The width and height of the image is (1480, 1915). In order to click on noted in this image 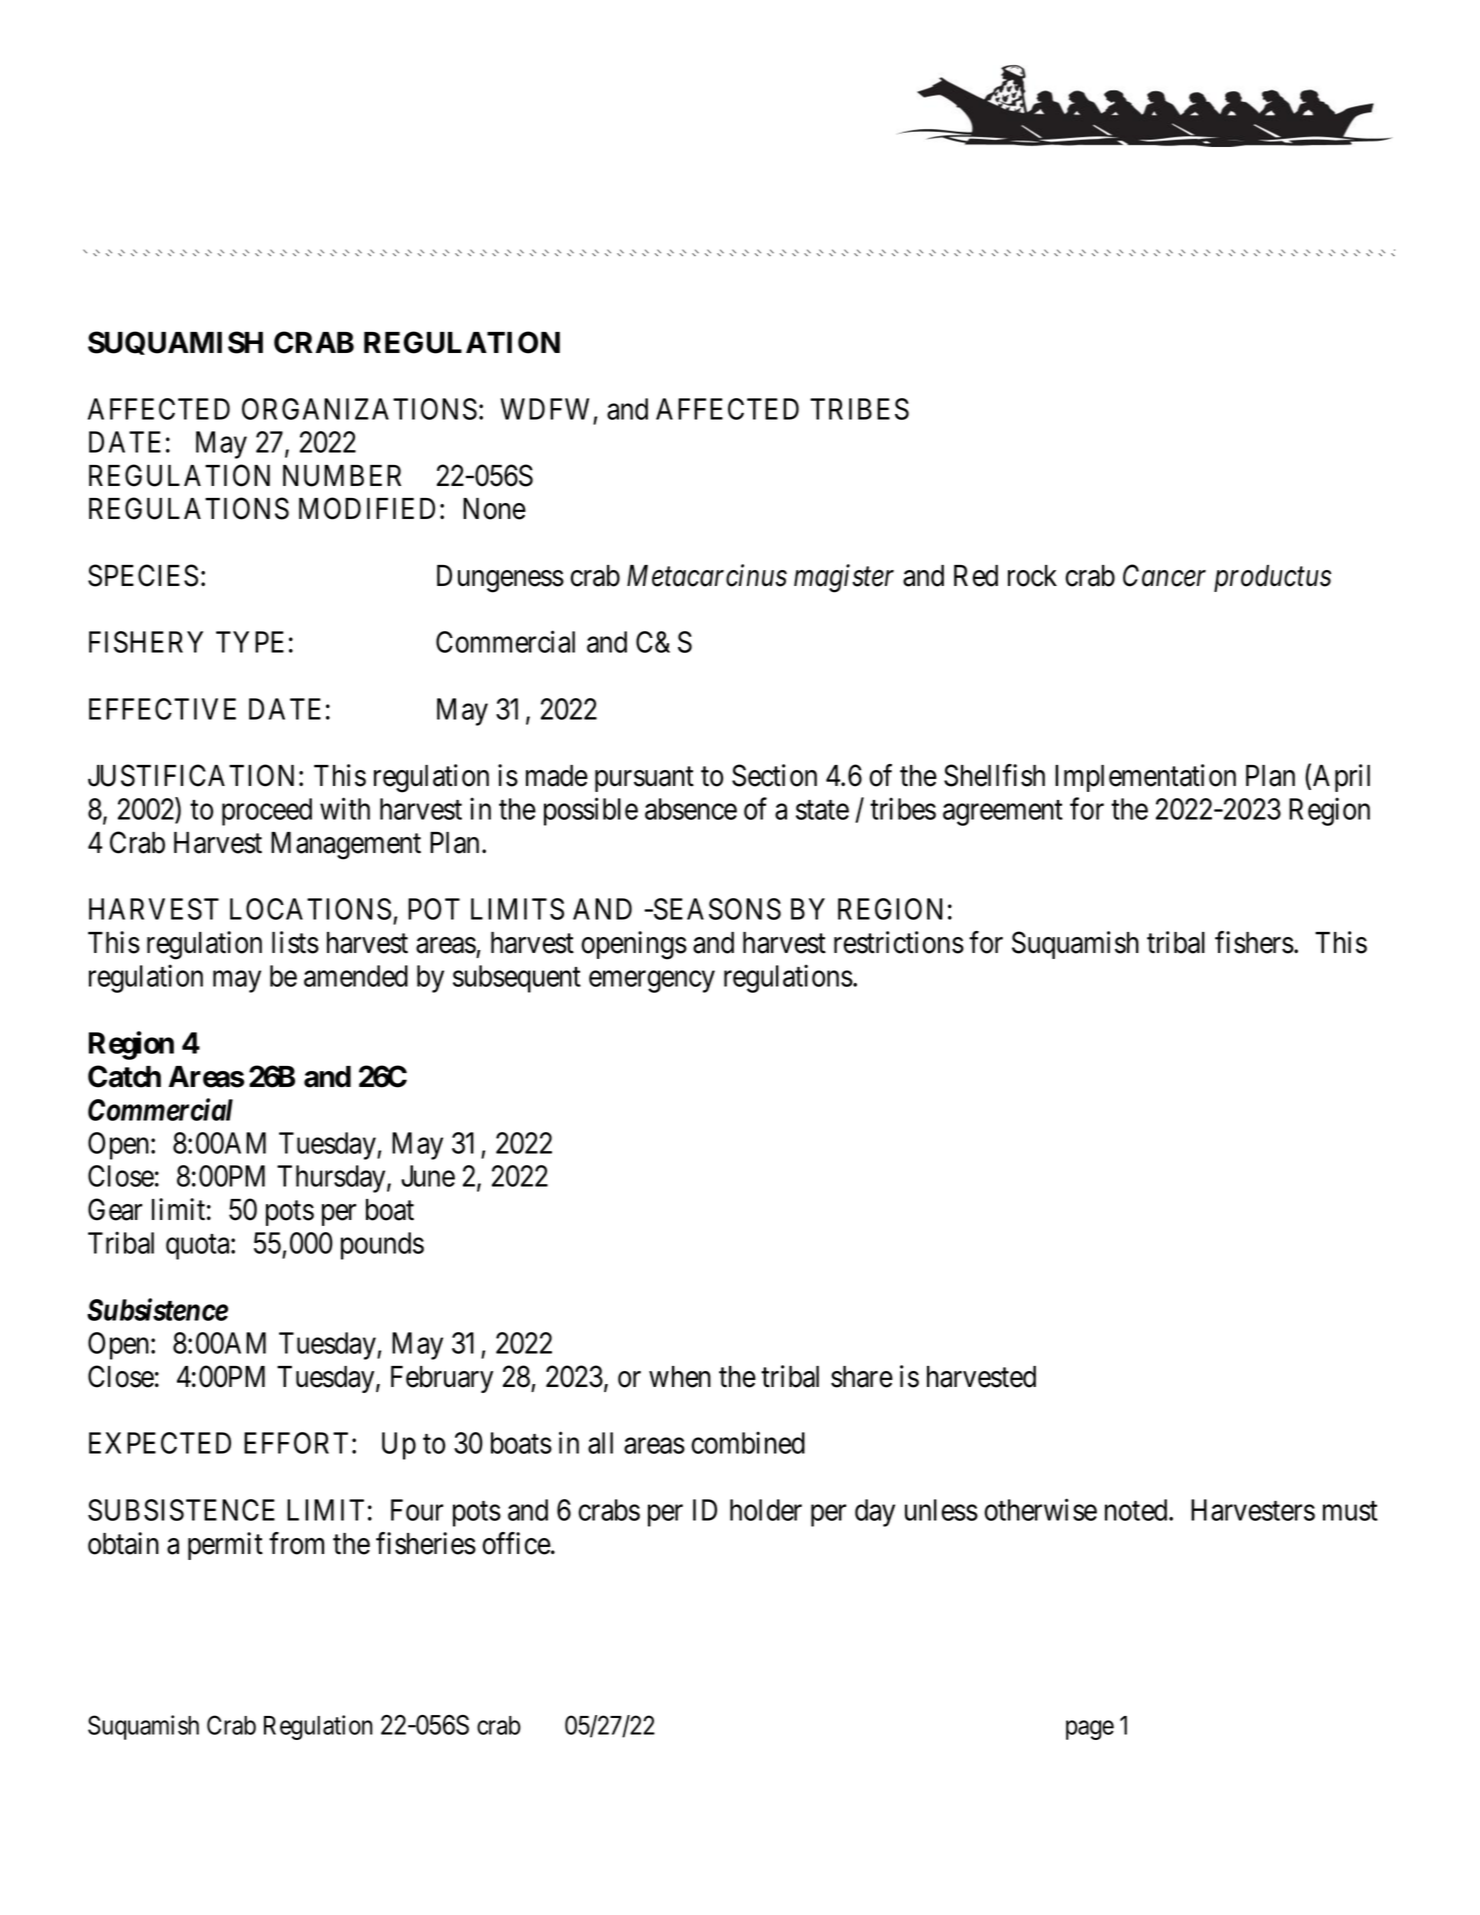, I will do `click(1137, 1510)`.
